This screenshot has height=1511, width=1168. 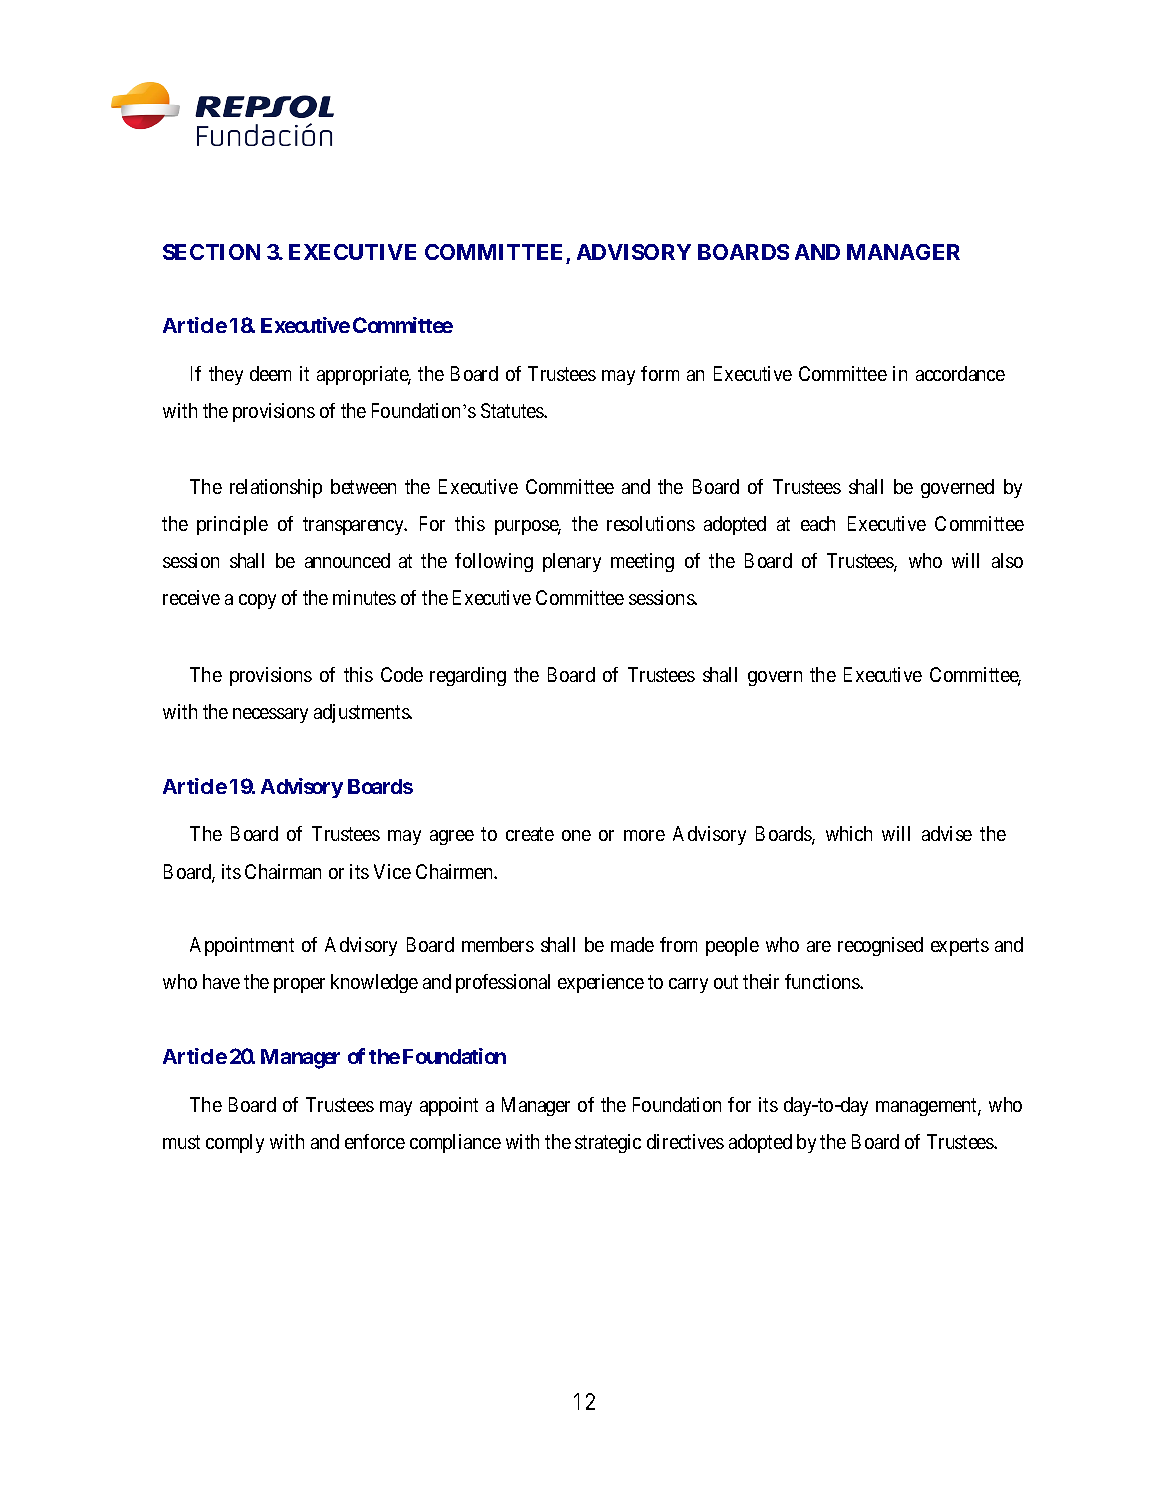 What do you see at coordinates (880, 946) in the screenshot?
I see `recognised` at bounding box center [880, 946].
